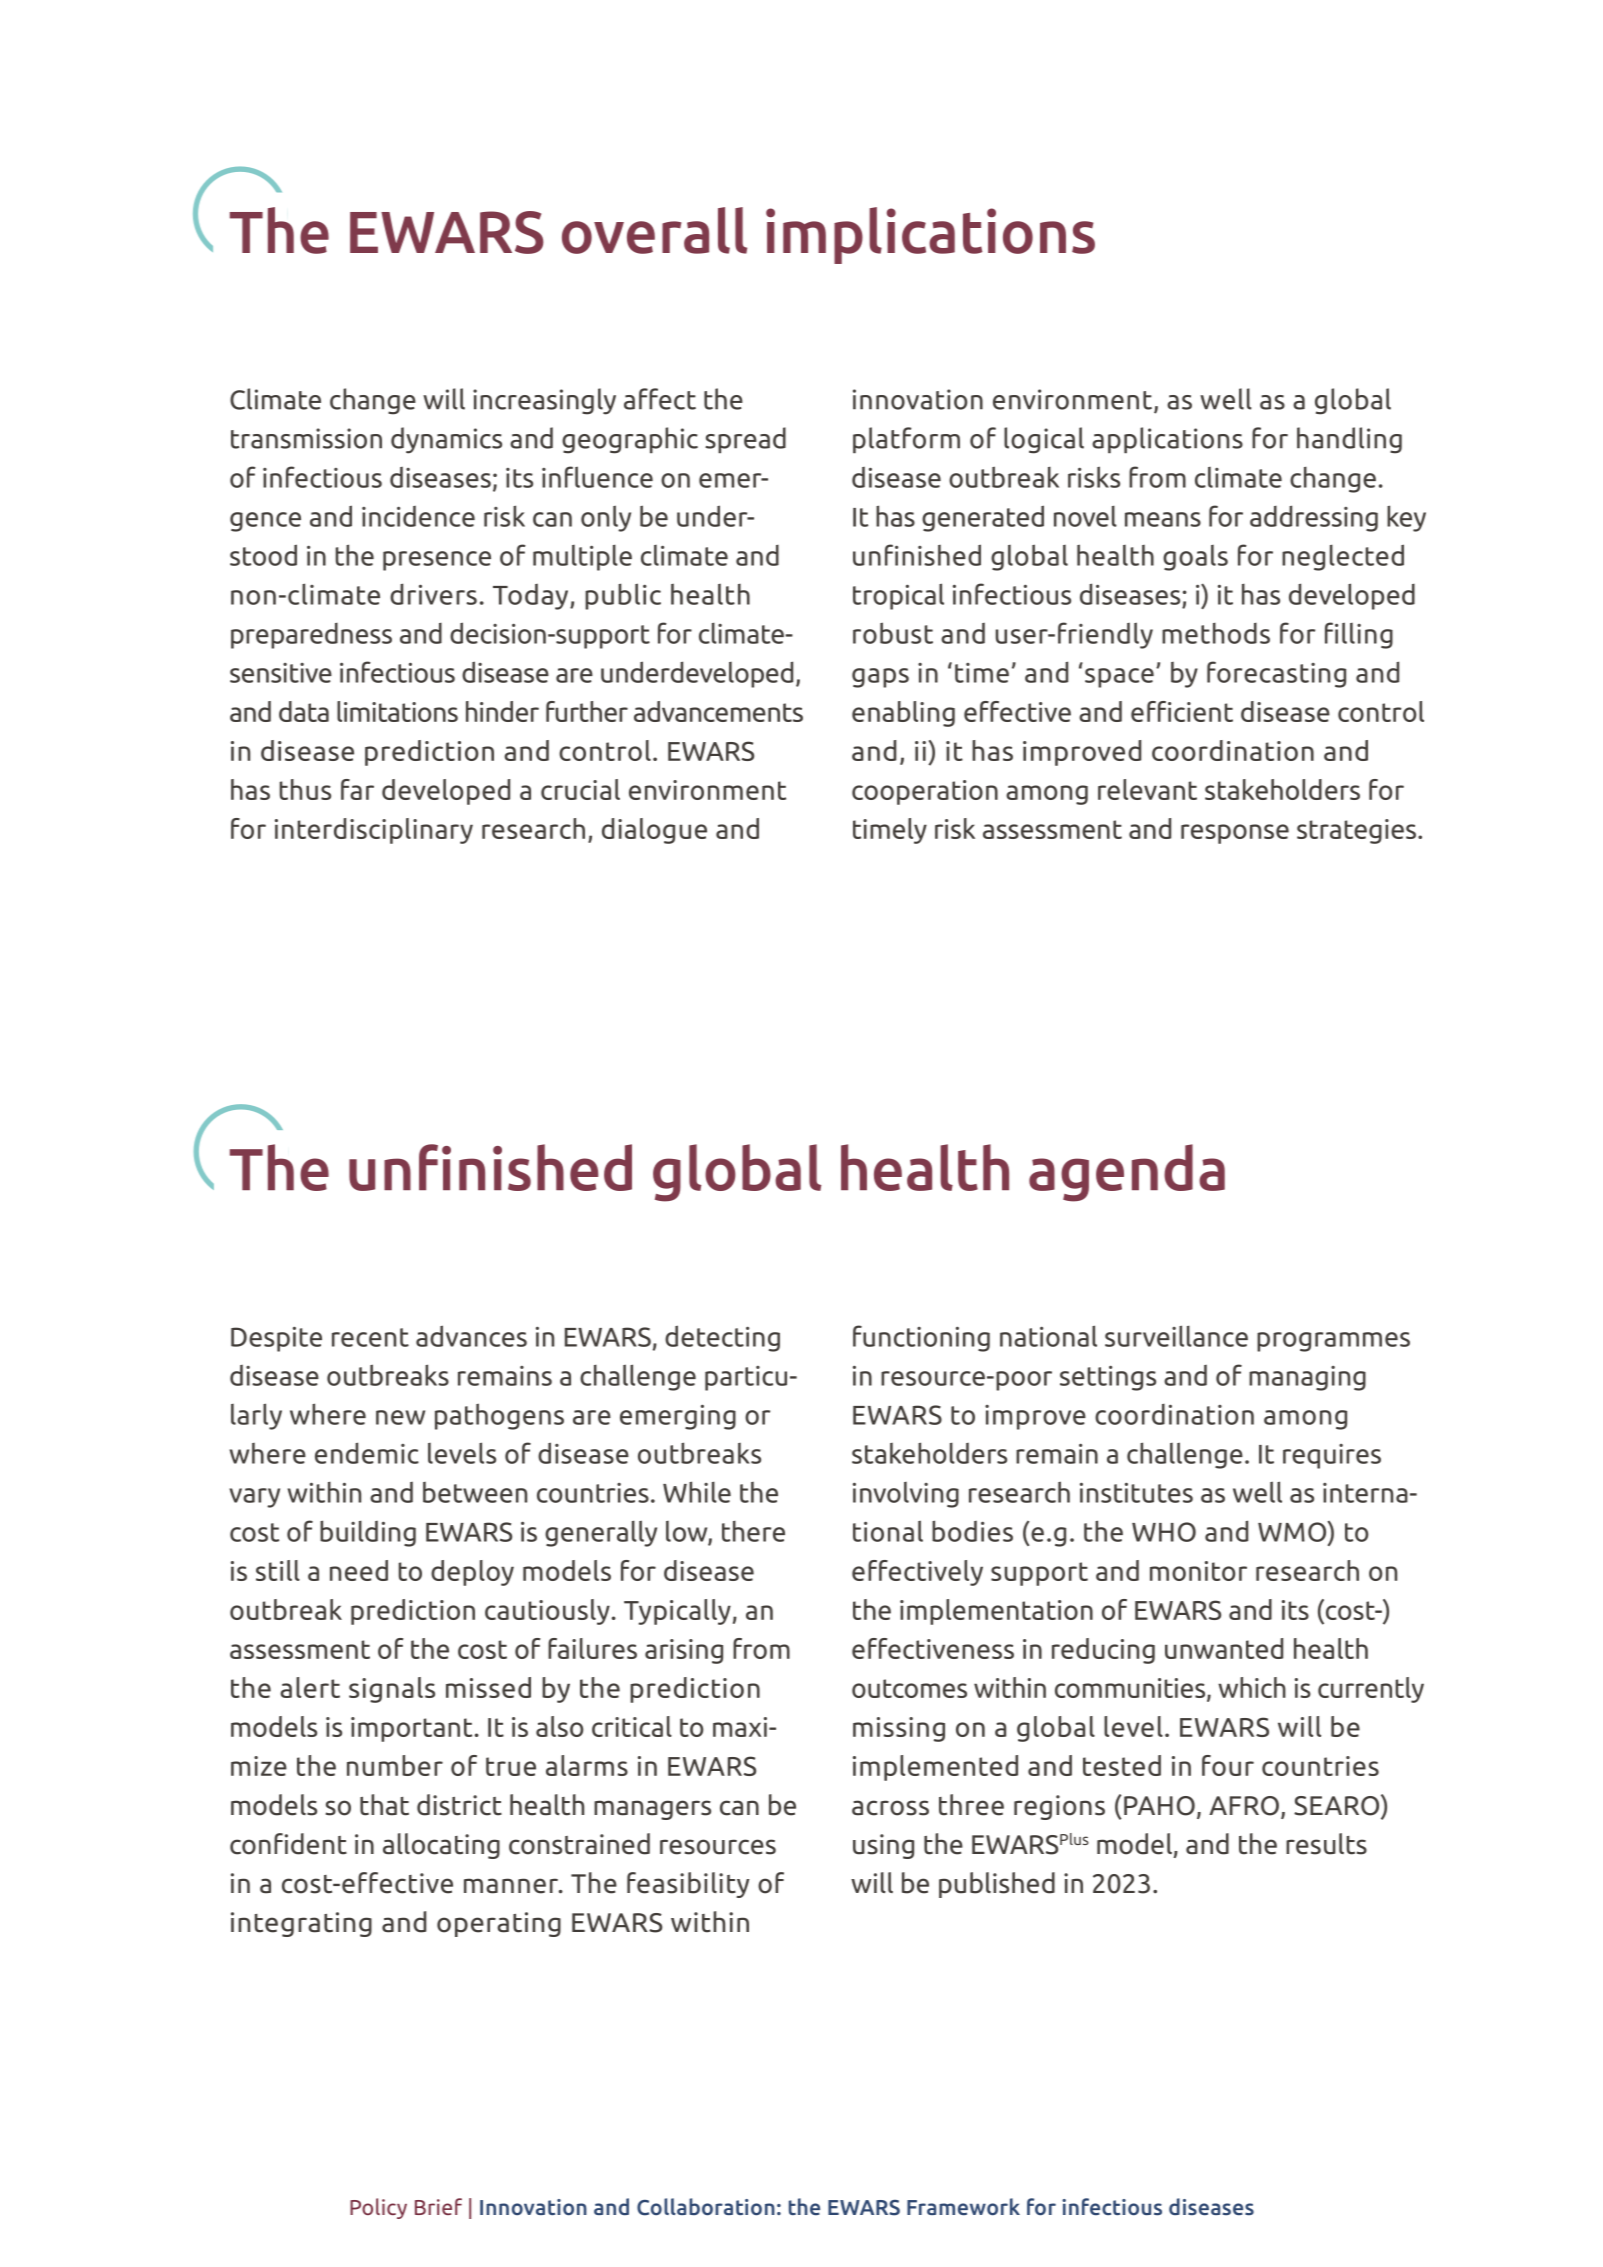 The height and width of the screenshot is (2267, 1603). I want to click on handling, so click(1349, 440).
